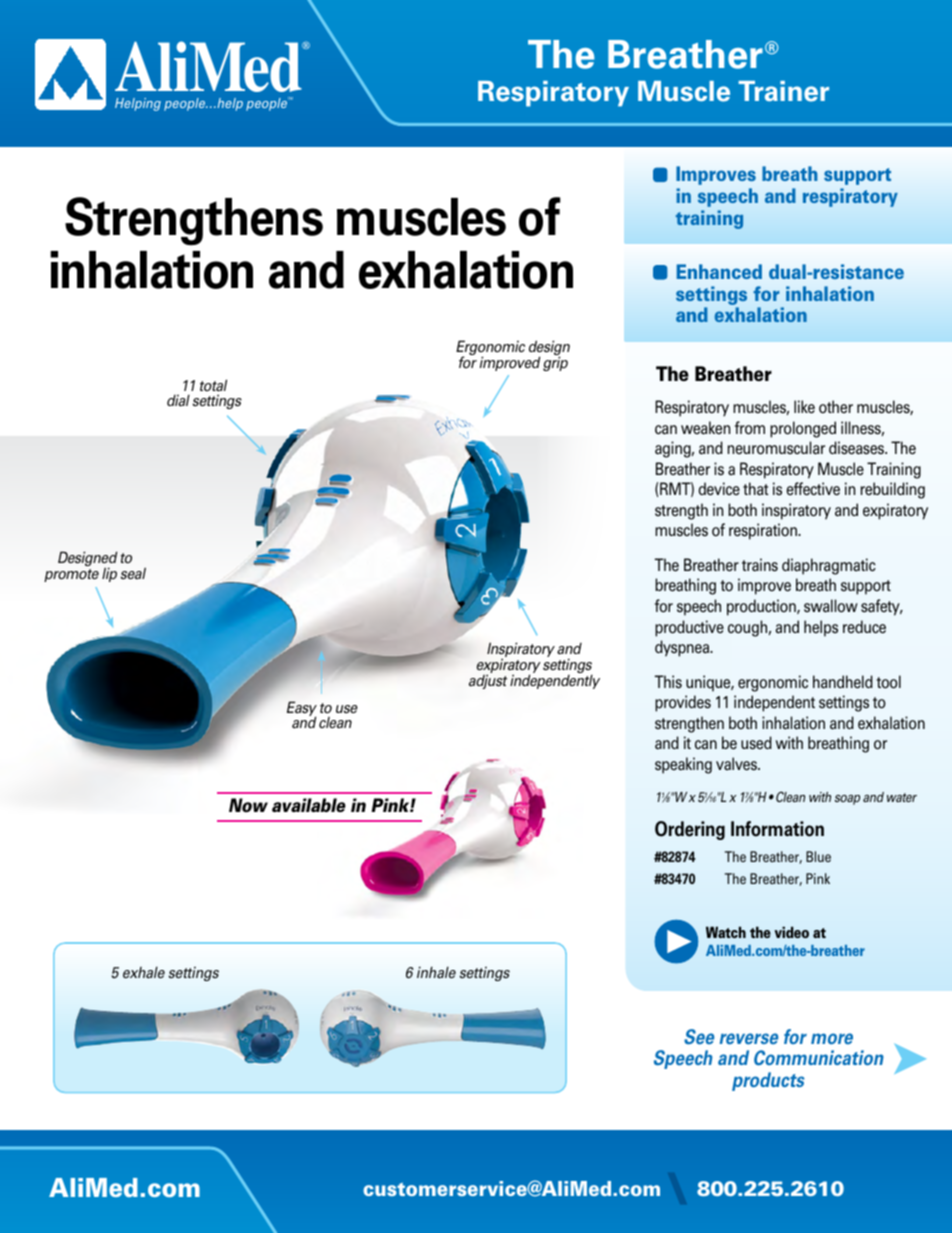 Image resolution: width=952 pixels, height=1233 pixels. Describe the element at coordinates (803, 429) in the document. I see `prolonged` at that location.
